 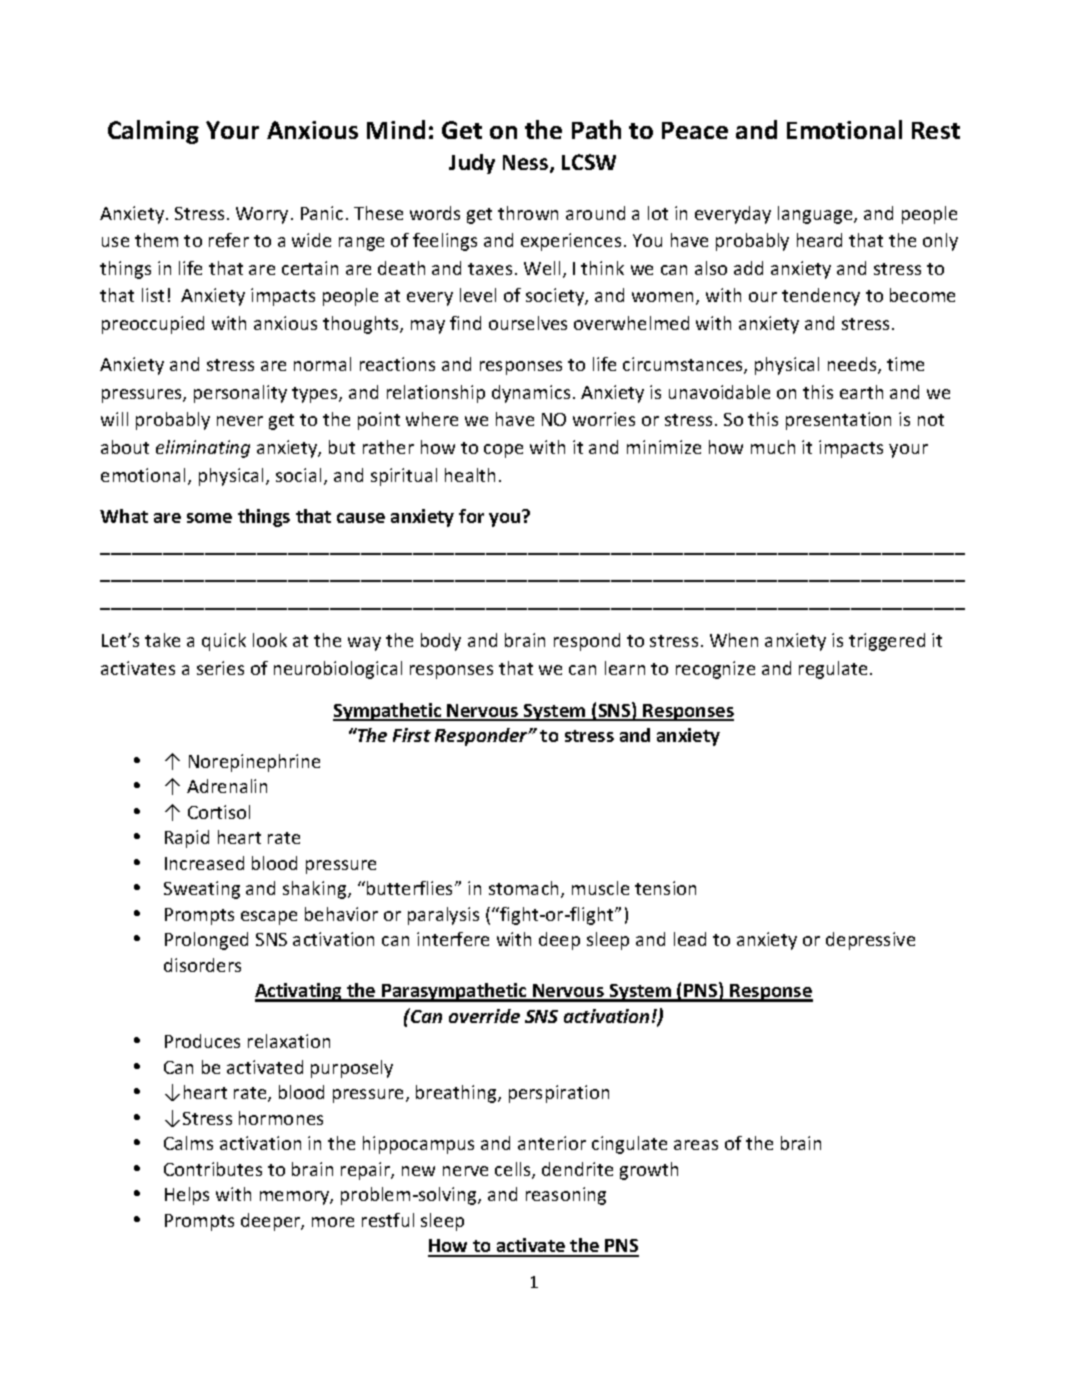 I want to click on regulate, so click(x=833, y=670).
